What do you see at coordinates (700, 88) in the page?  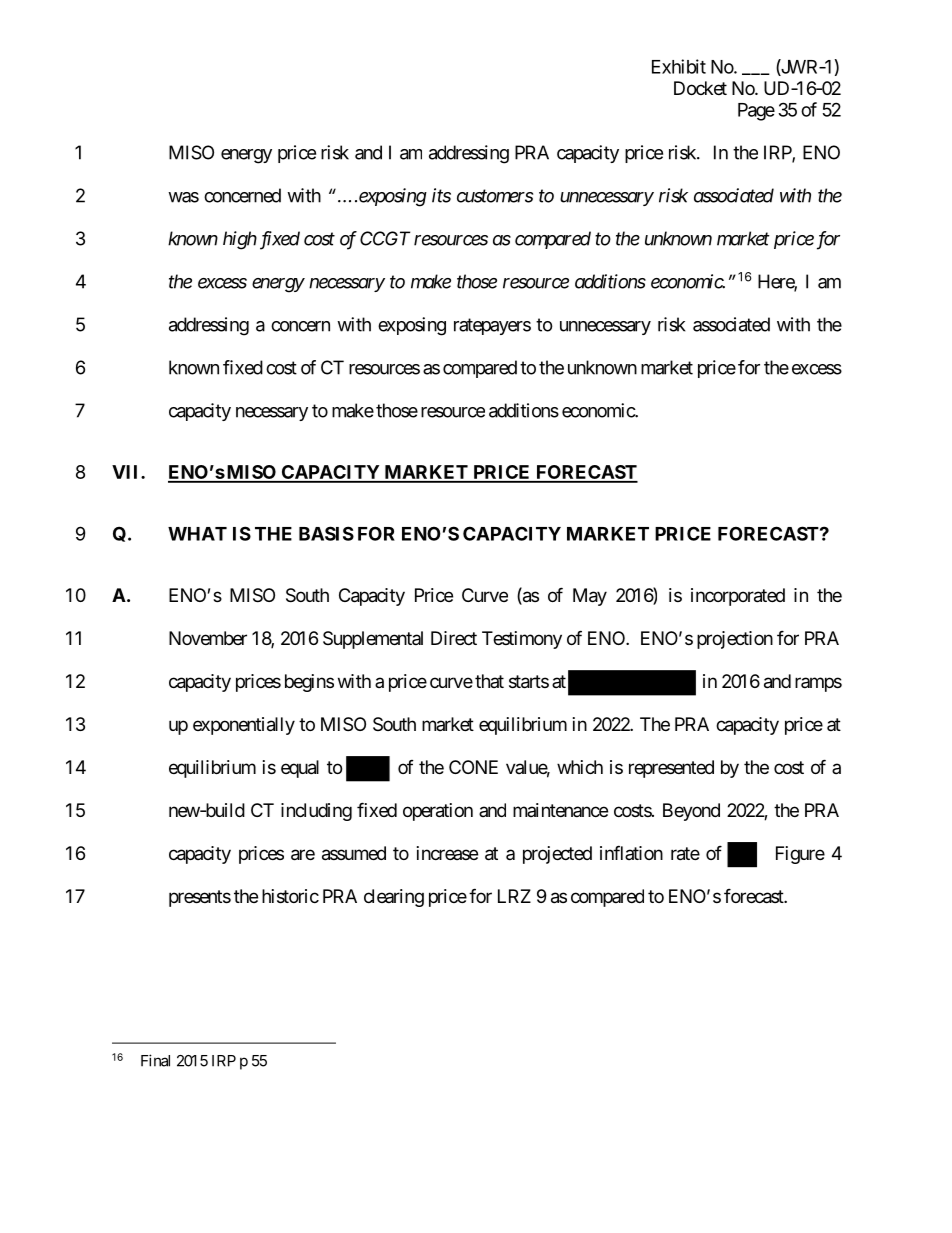 I see `Docket` at bounding box center [700, 88].
